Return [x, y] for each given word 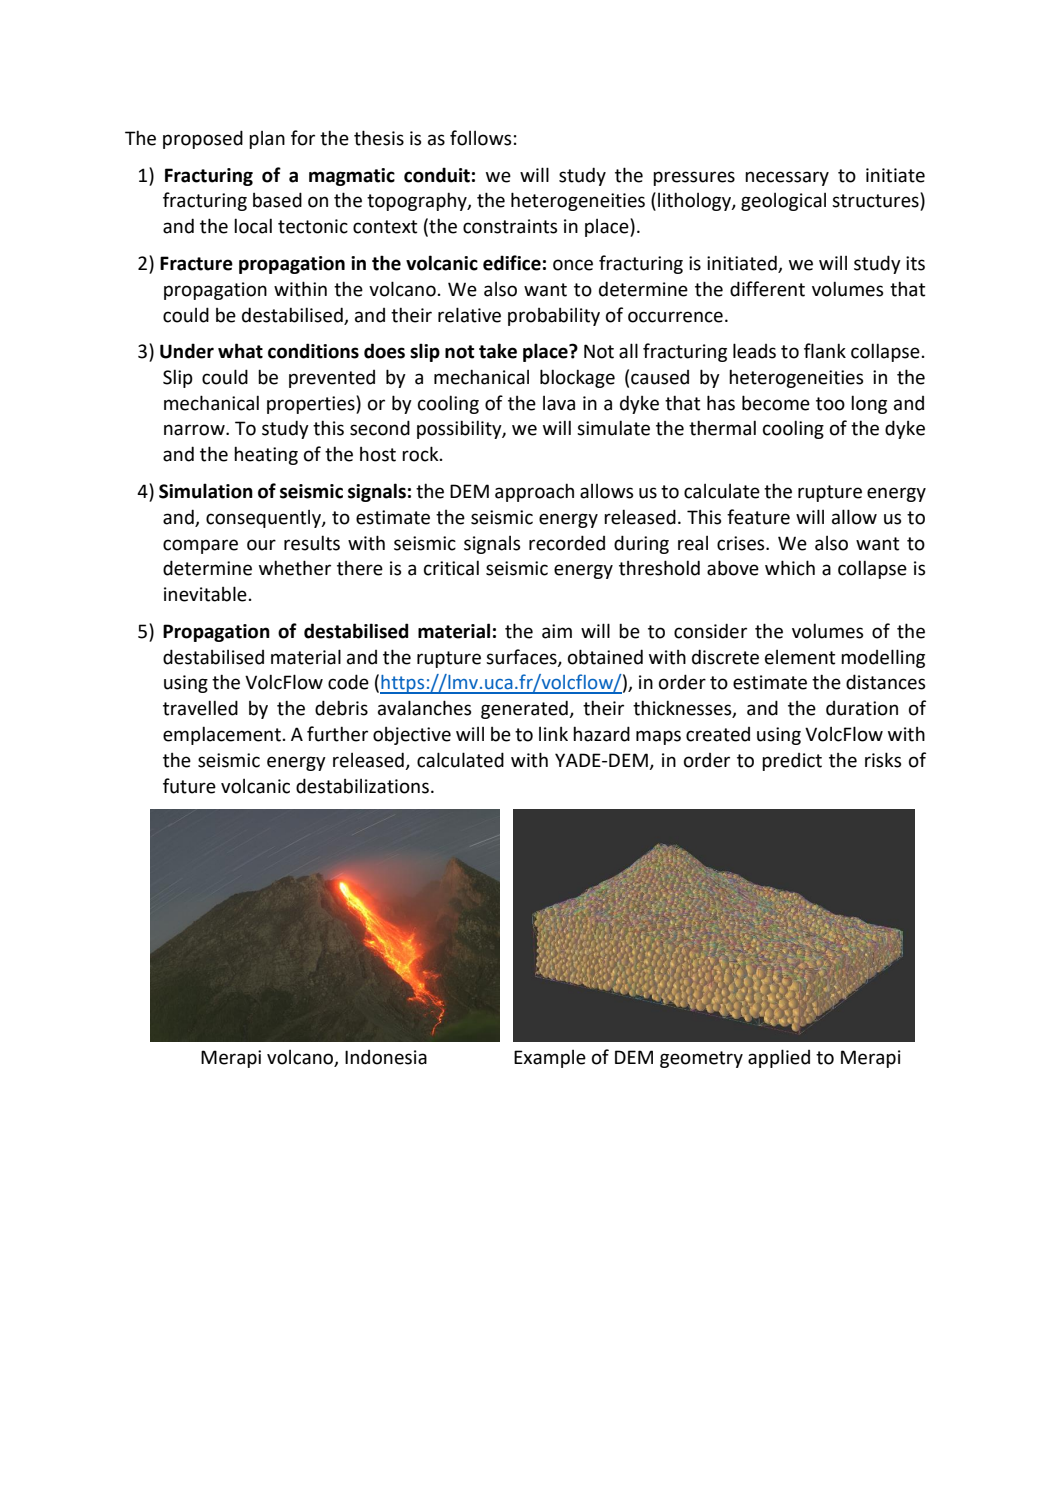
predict [792, 762]
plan [267, 140]
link [553, 734]
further [337, 734]
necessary [787, 178]
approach [534, 492]
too [830, 404]
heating [266, 455]
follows [480, 138]
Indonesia [386, 1057]
